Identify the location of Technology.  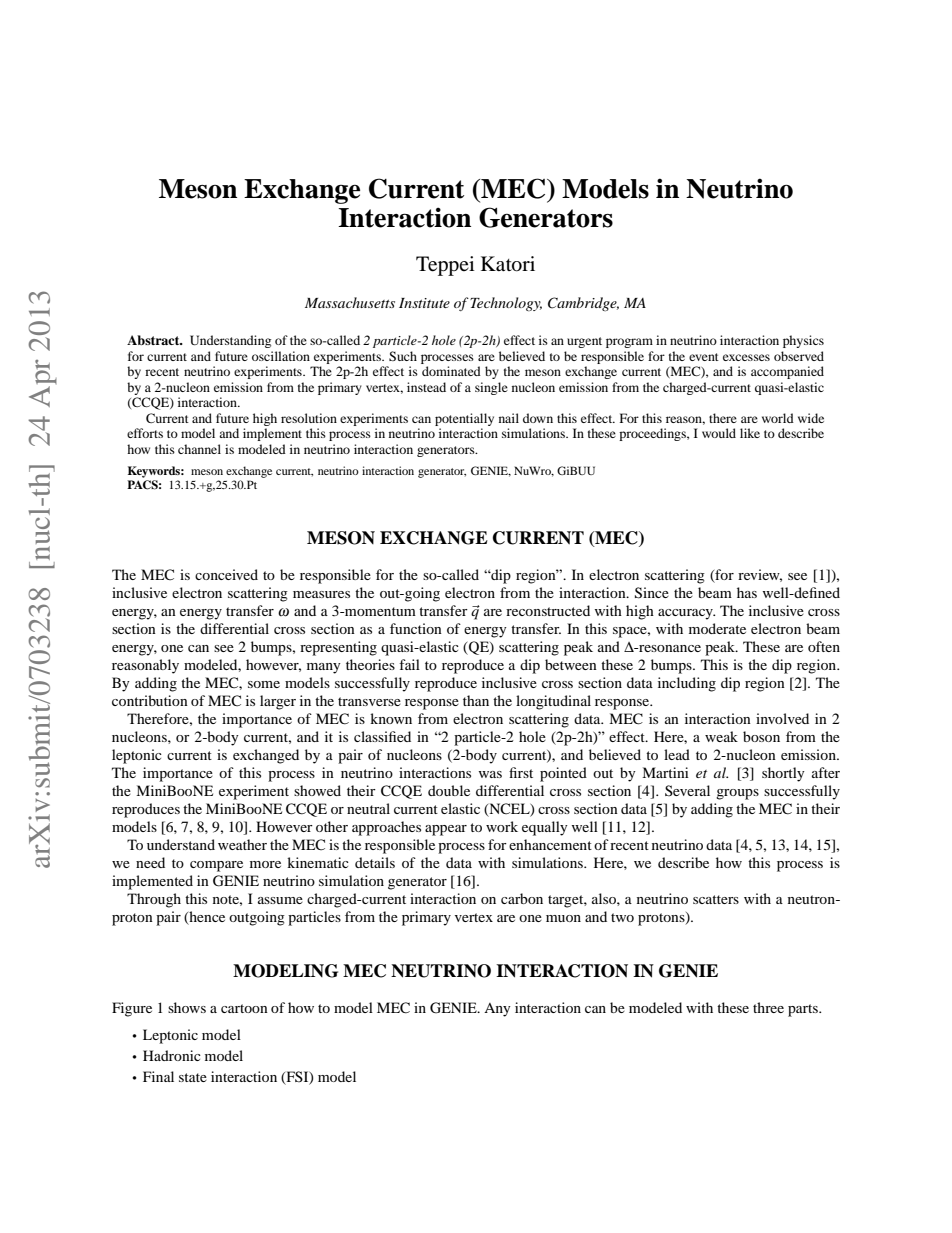
(506, 304).
